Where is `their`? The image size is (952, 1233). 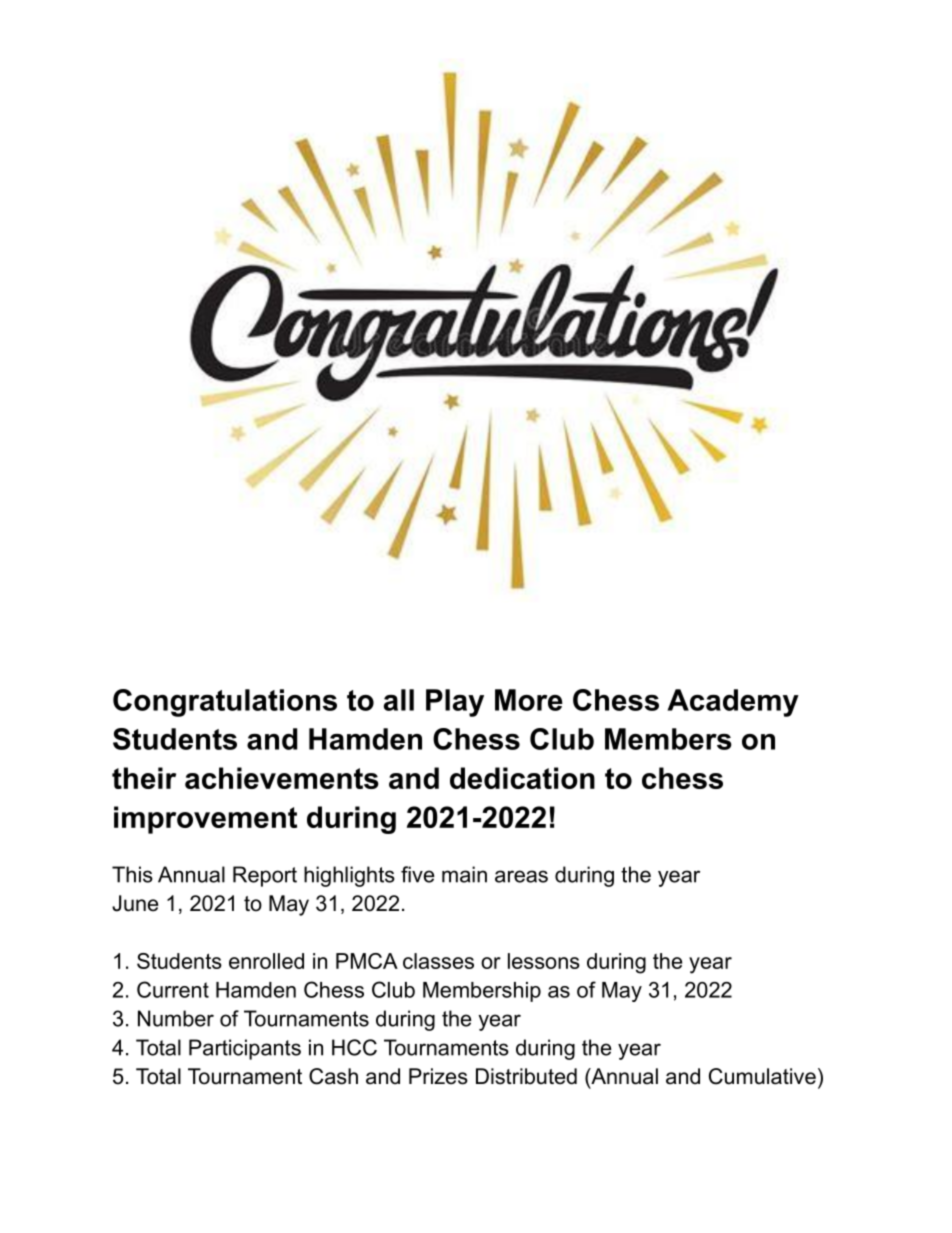 their is located at coordinates (144, 778).
